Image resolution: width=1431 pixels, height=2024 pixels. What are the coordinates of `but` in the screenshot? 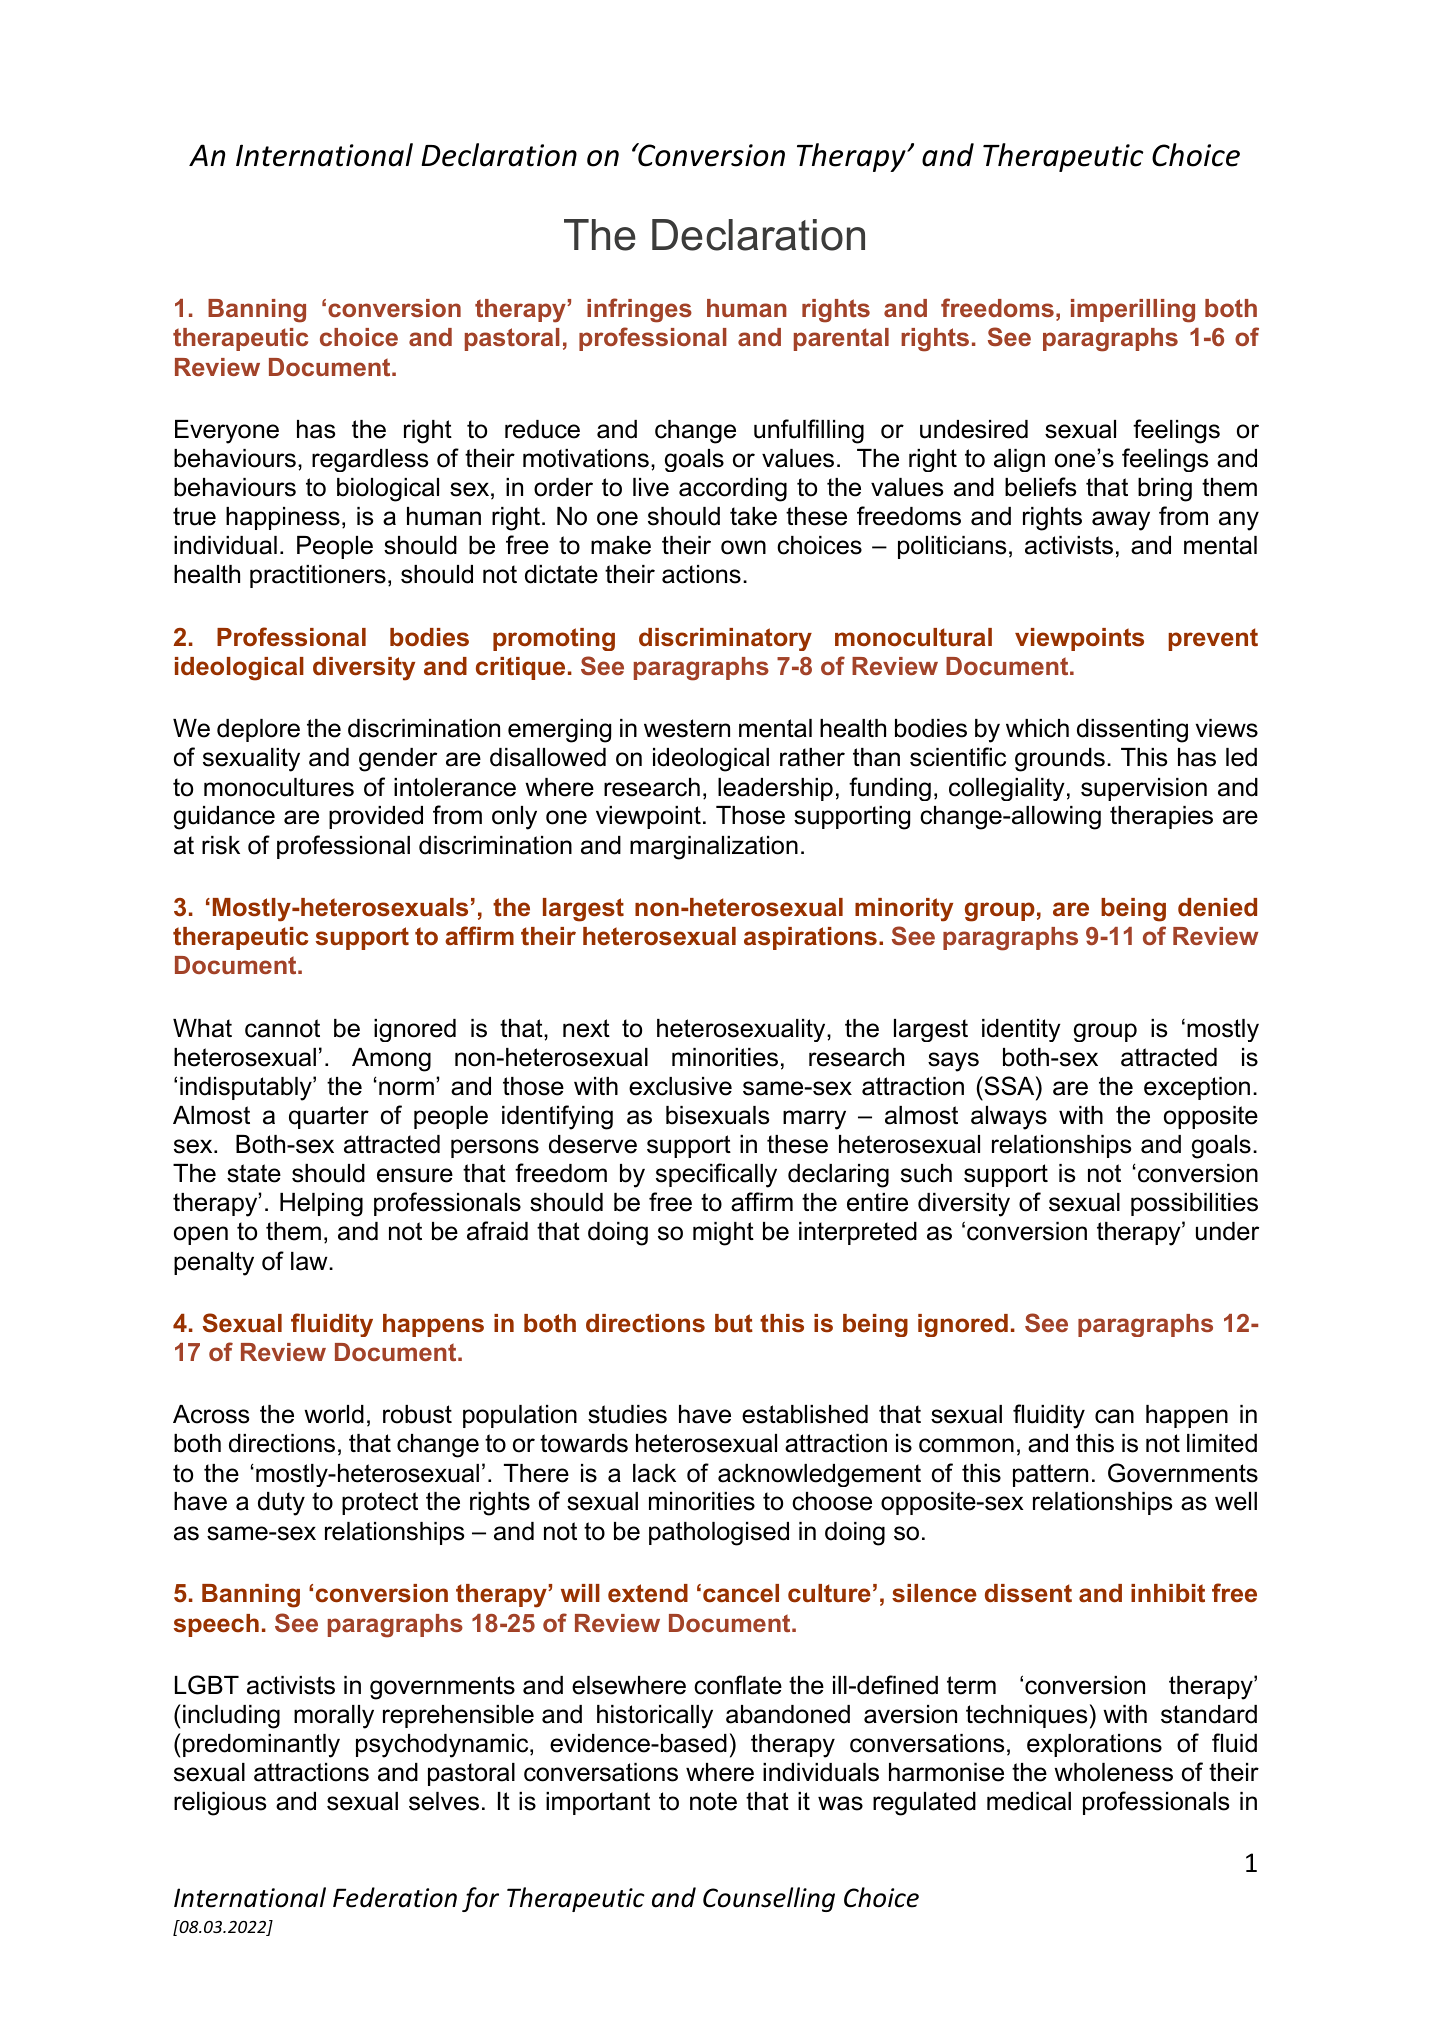 It's located at (734, 1323).
